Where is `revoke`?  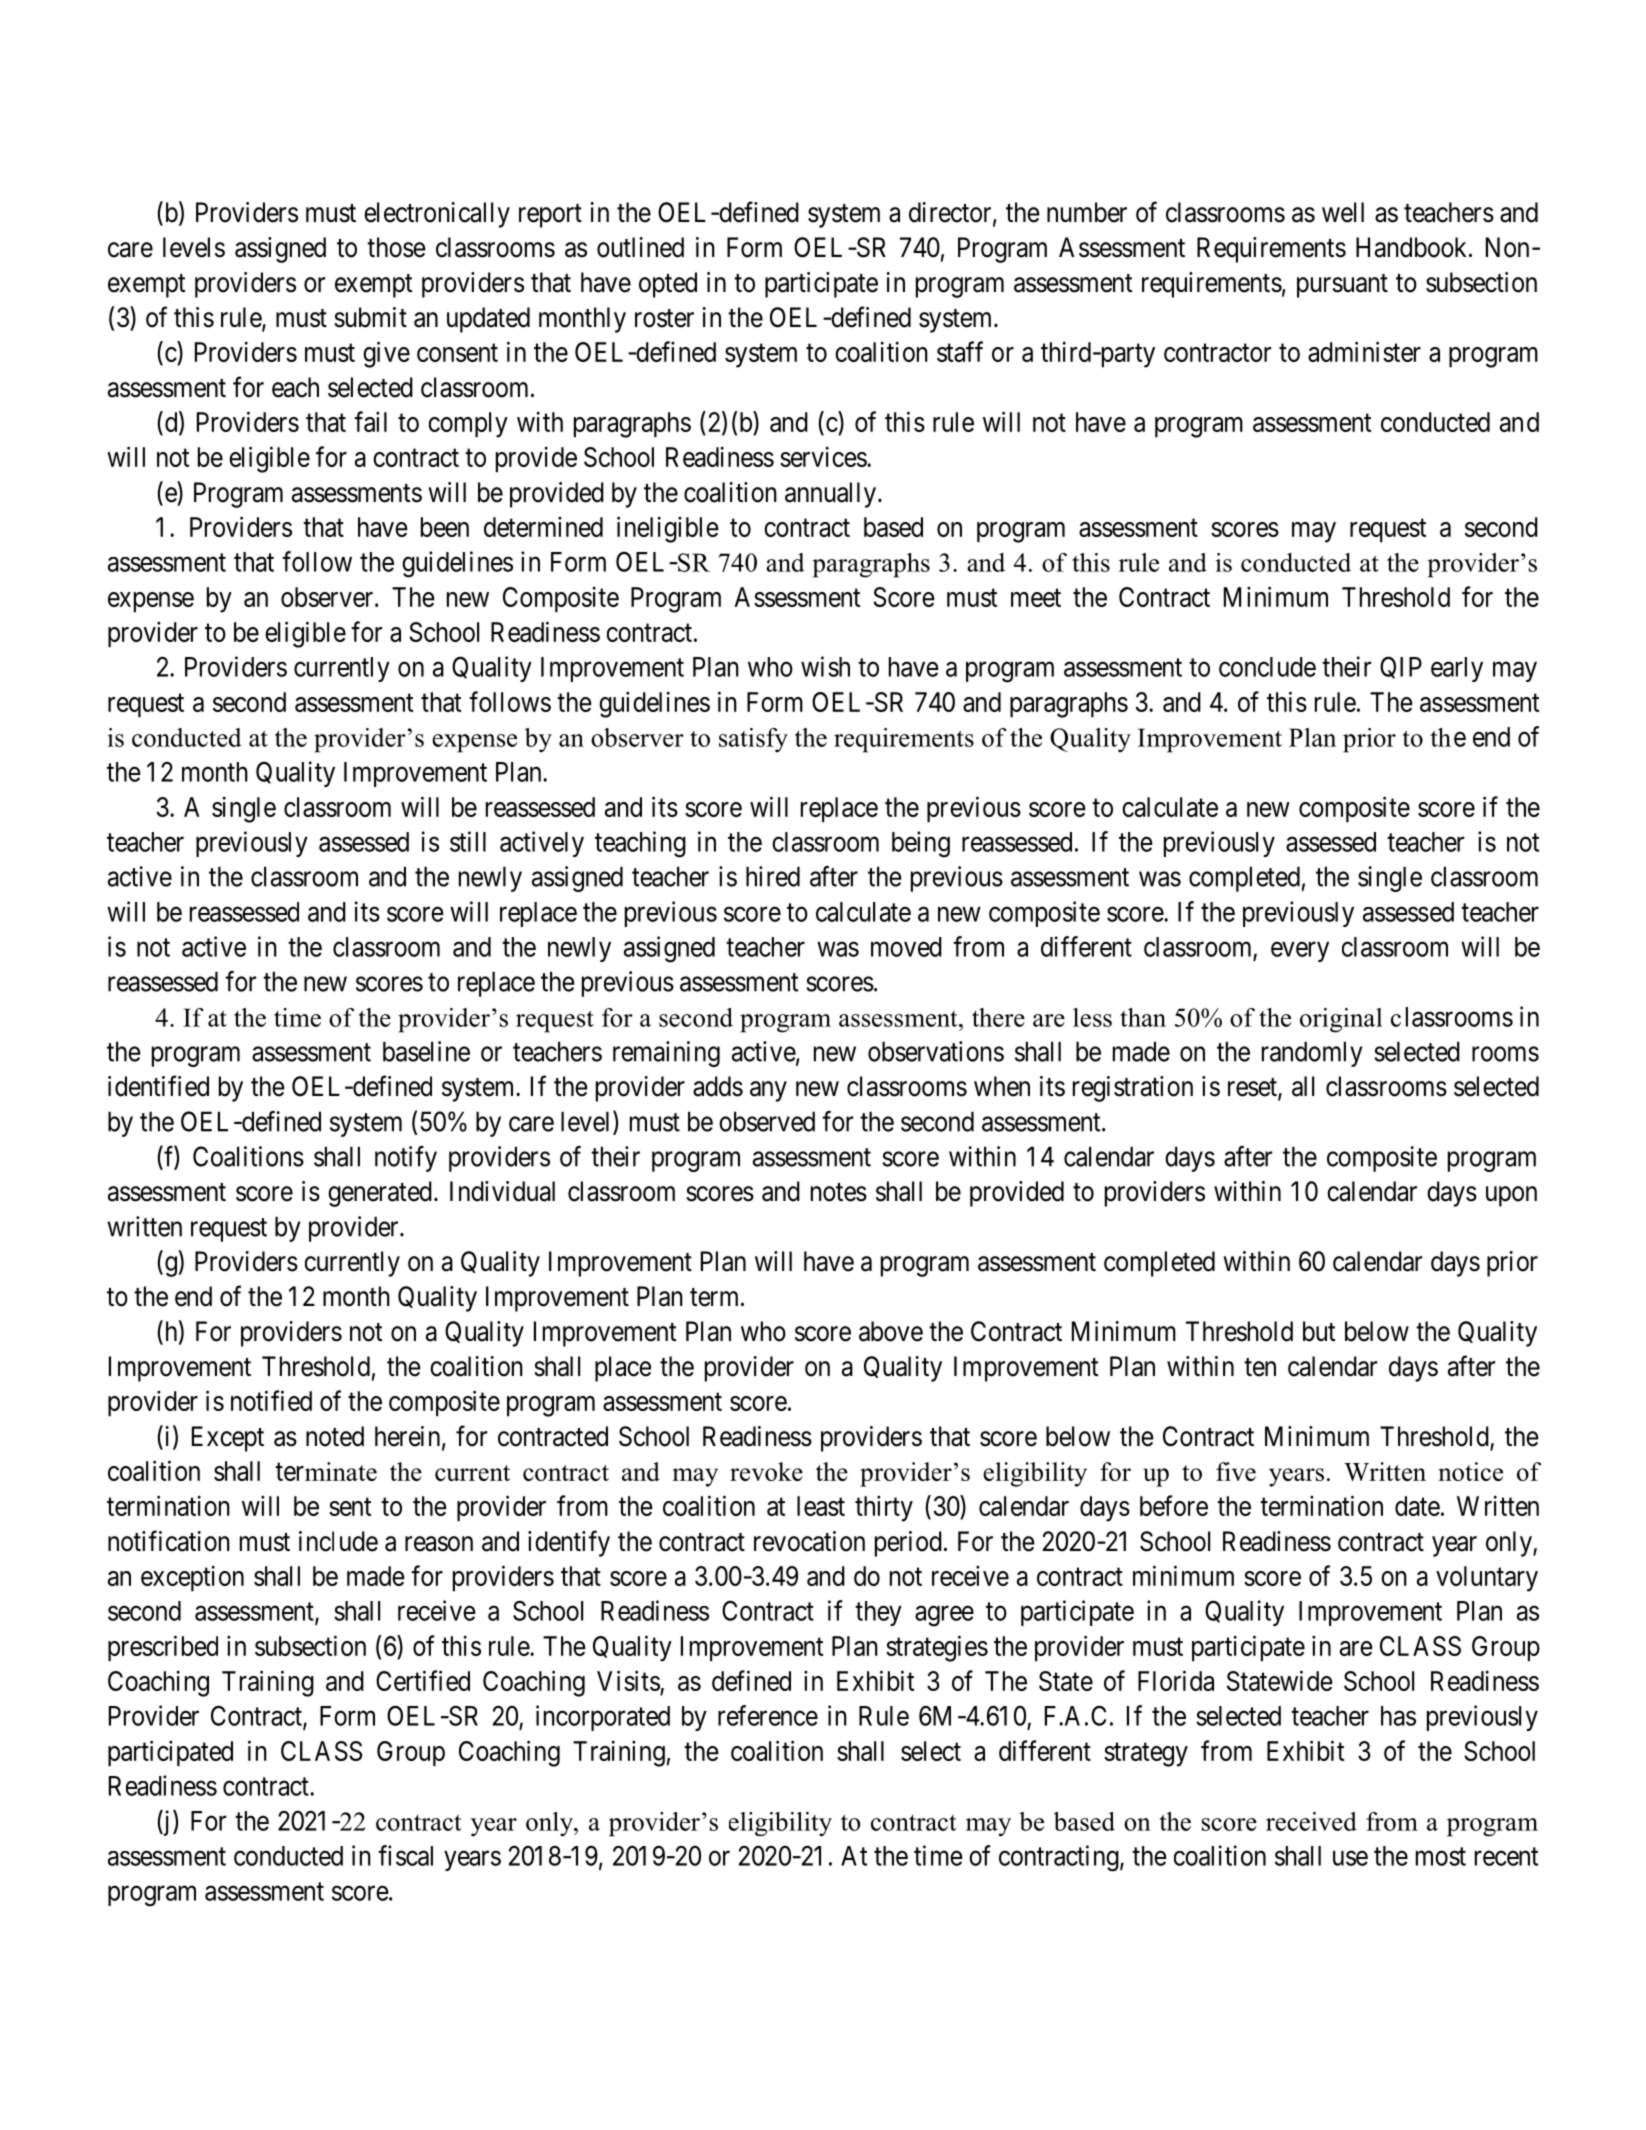
revoke is located at coordinates (766, 1471).
